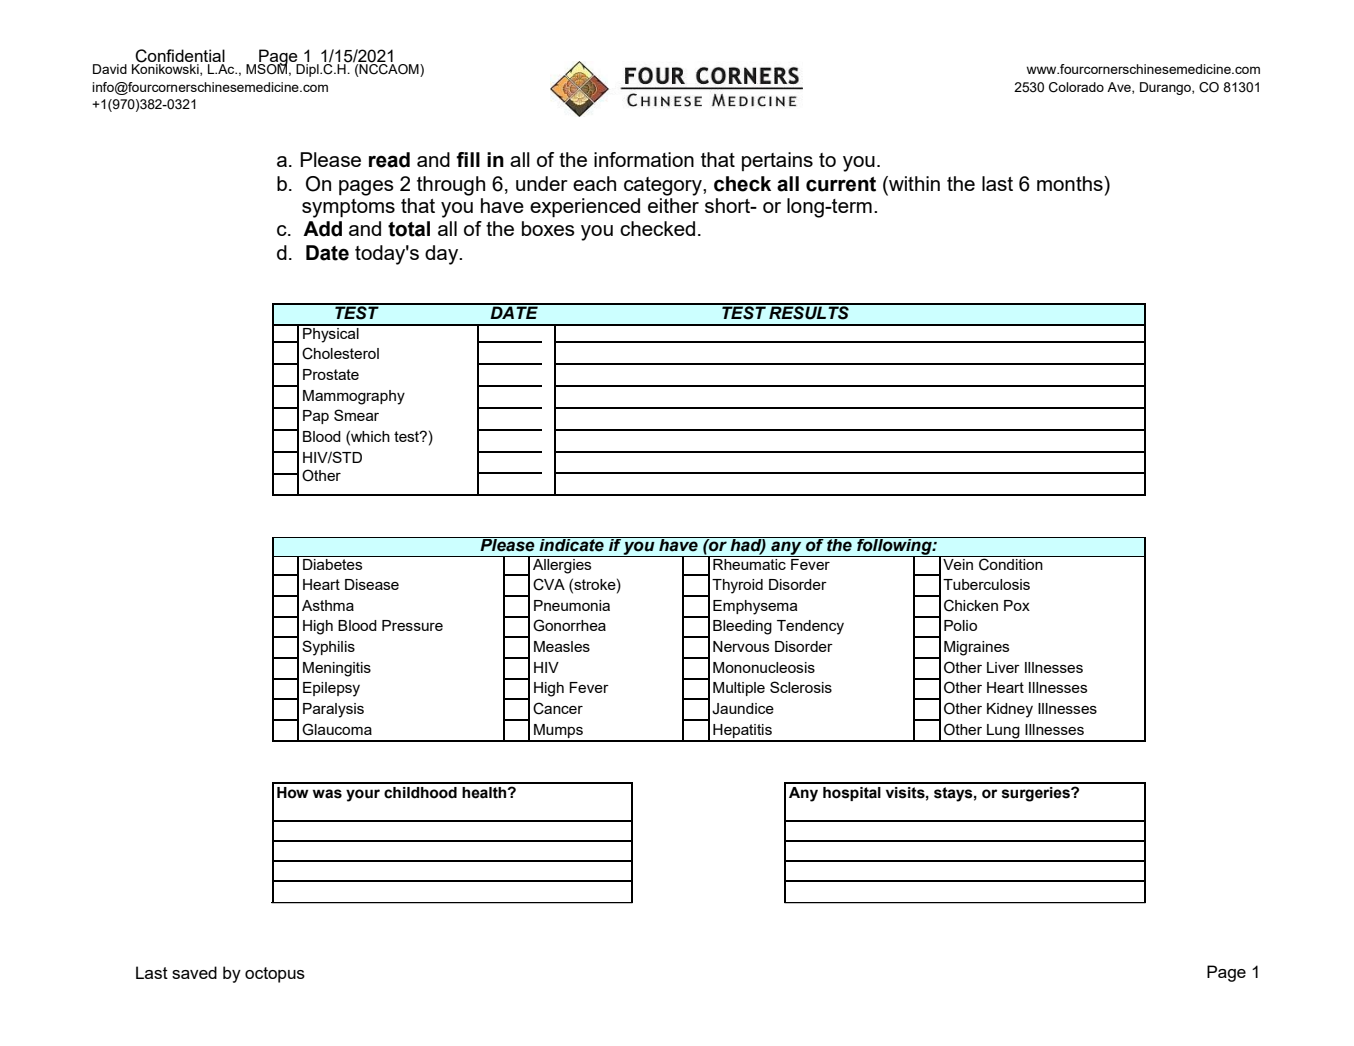 The image size is (1354, 1046). Describe the element at coordinates (179, 57) in the screenshot. I see `Confidential` at that location.
